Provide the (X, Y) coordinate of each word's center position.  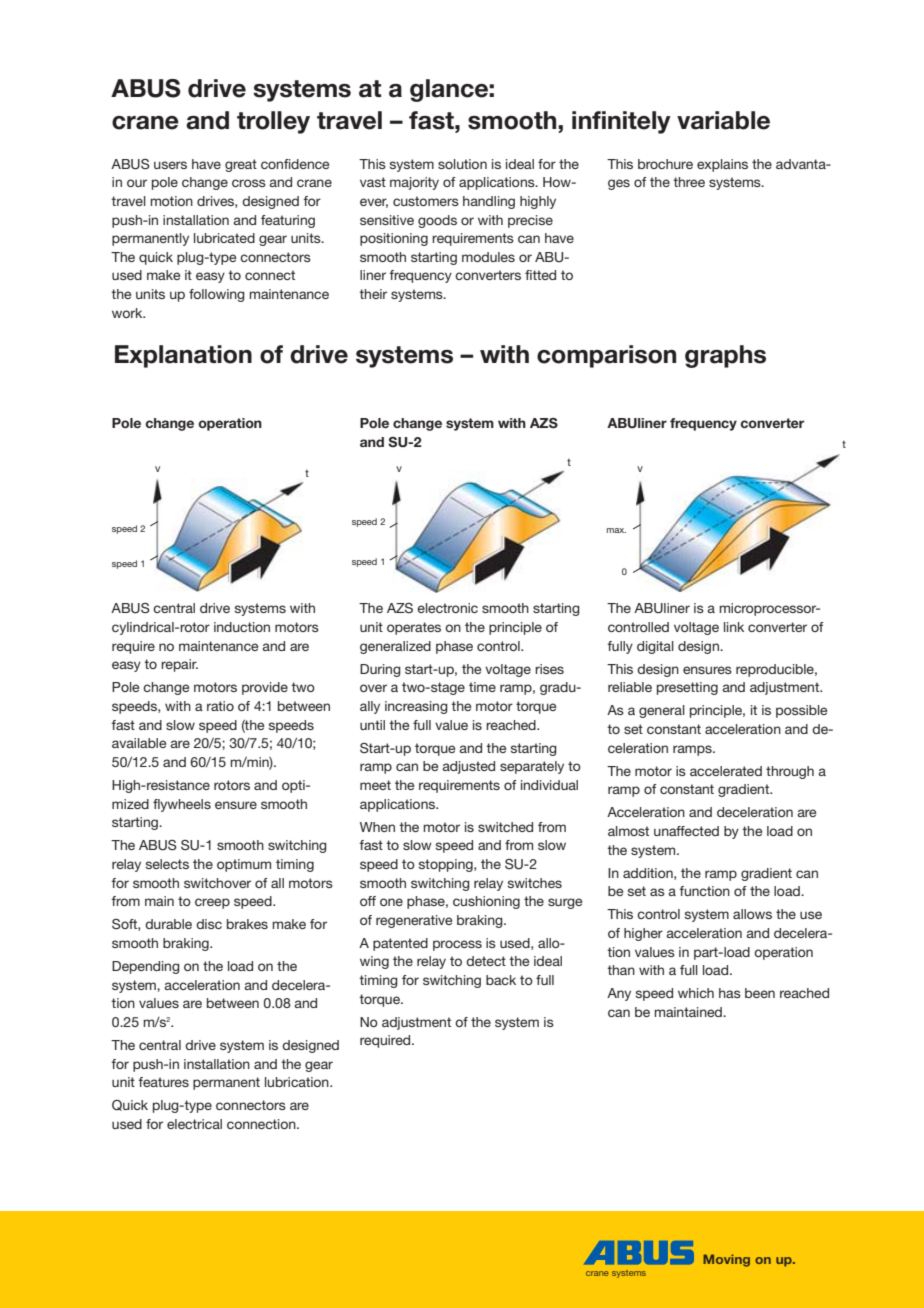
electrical (194, 1124)
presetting (687, 688)
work (128, 313)
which (696, 993)
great (241, 165)
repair (179, 665)
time (482, 687)
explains (722, 165)
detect (486, 961)
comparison (606, 356)
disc (209, 924)
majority (414, 183)
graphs (725, 356)
